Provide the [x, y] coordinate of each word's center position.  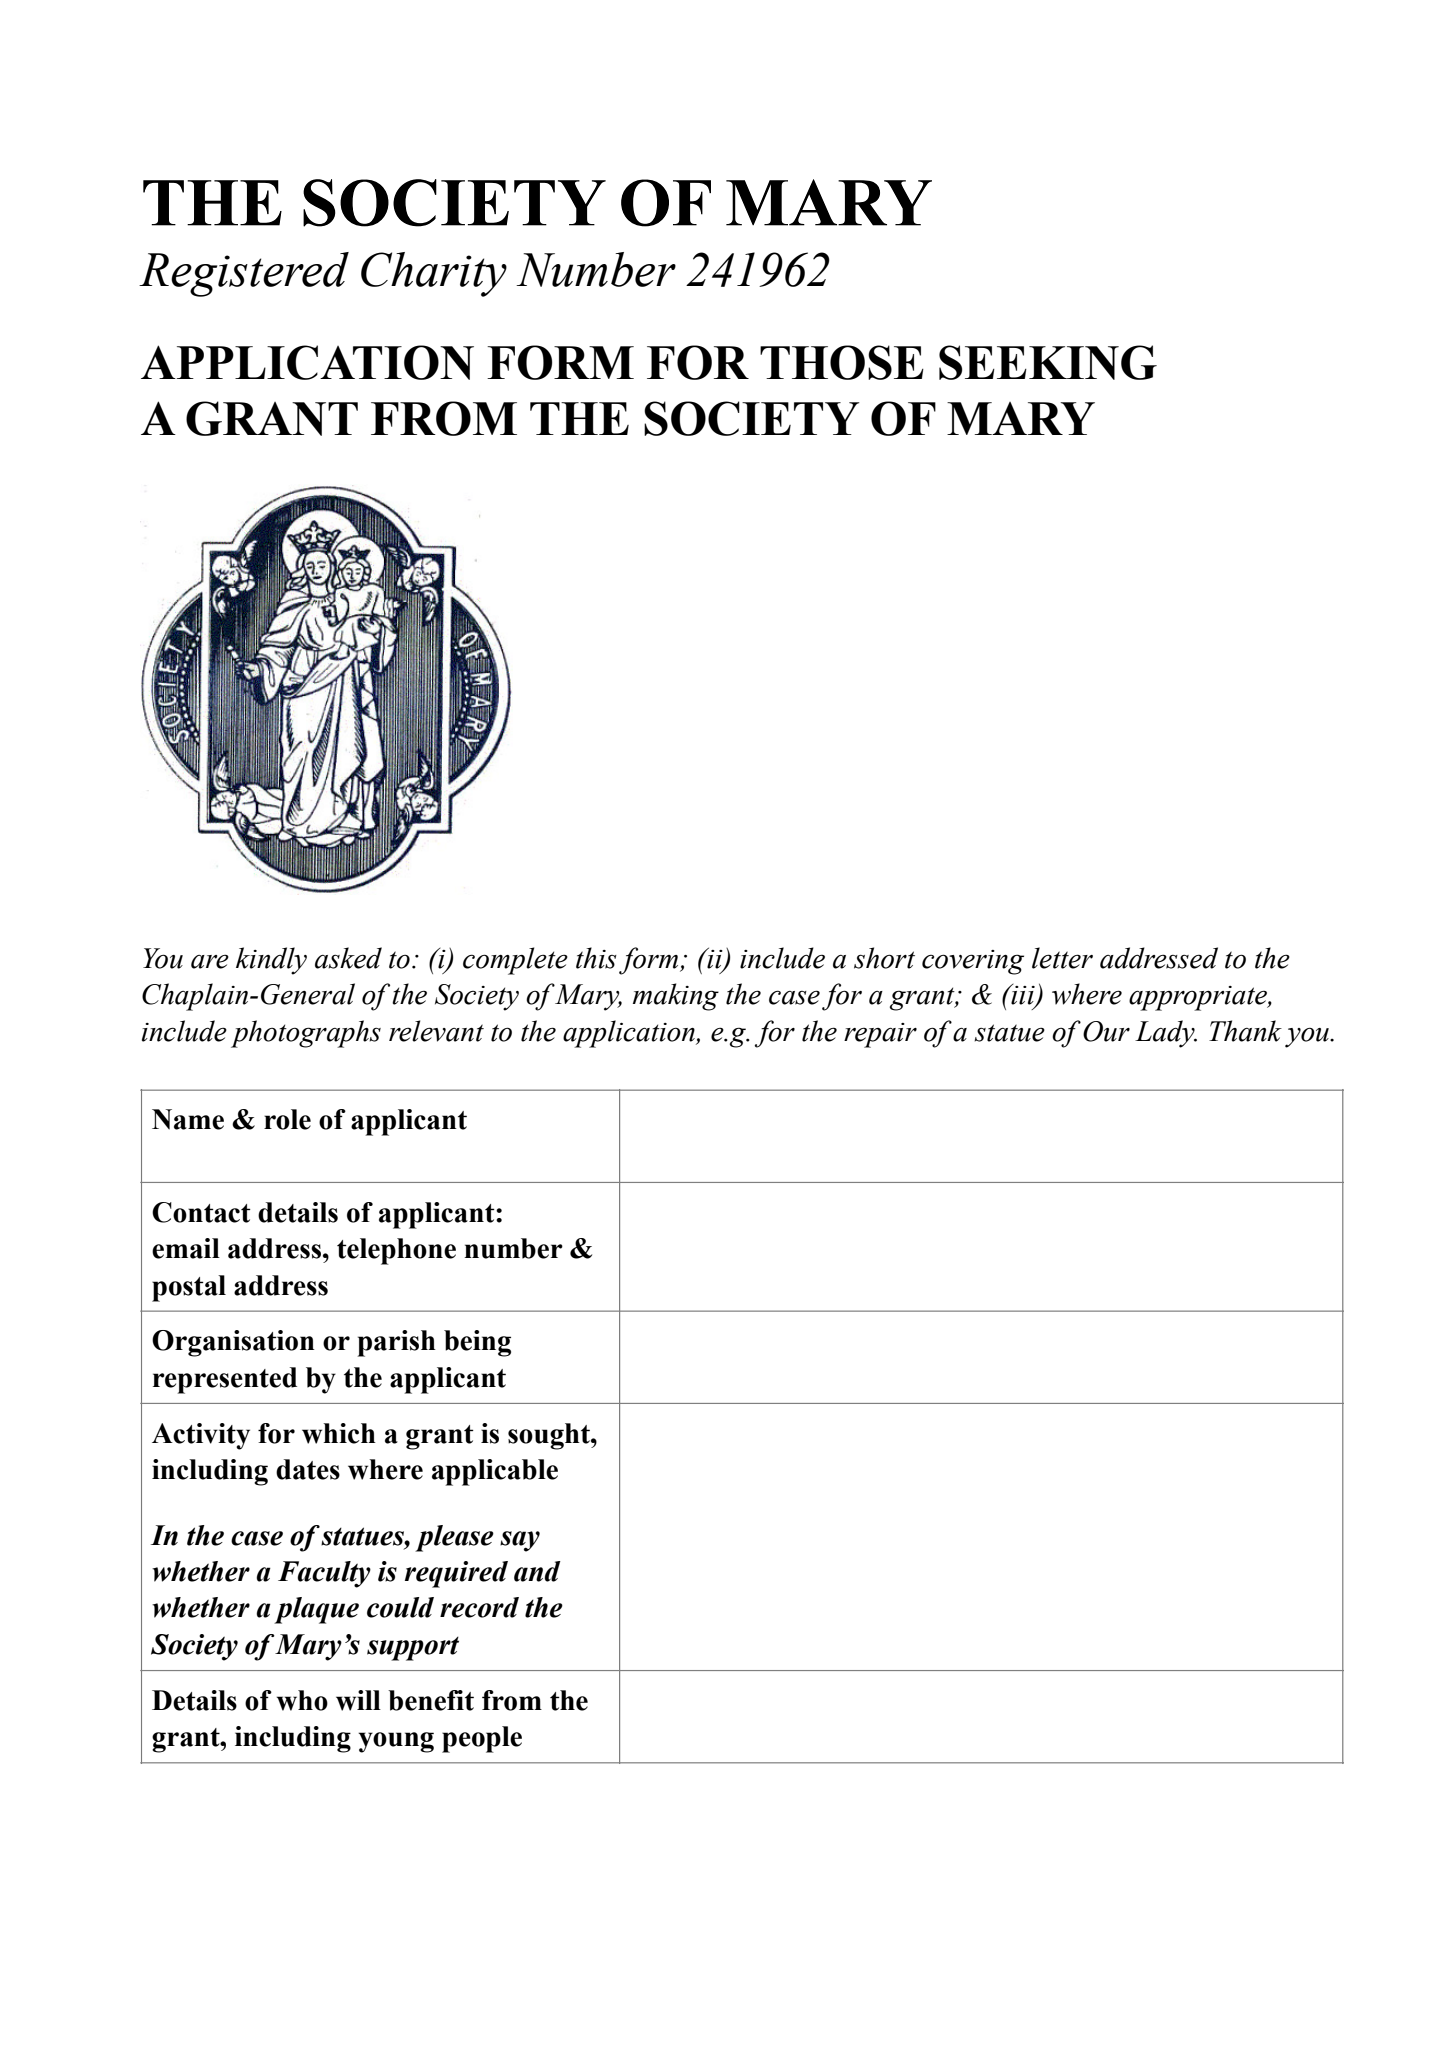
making [676, 997]
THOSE [842, 362]
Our [1106, 1031]
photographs [306, 1034]
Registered [244, 274]
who [302, 1700]
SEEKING [1048, 362]
